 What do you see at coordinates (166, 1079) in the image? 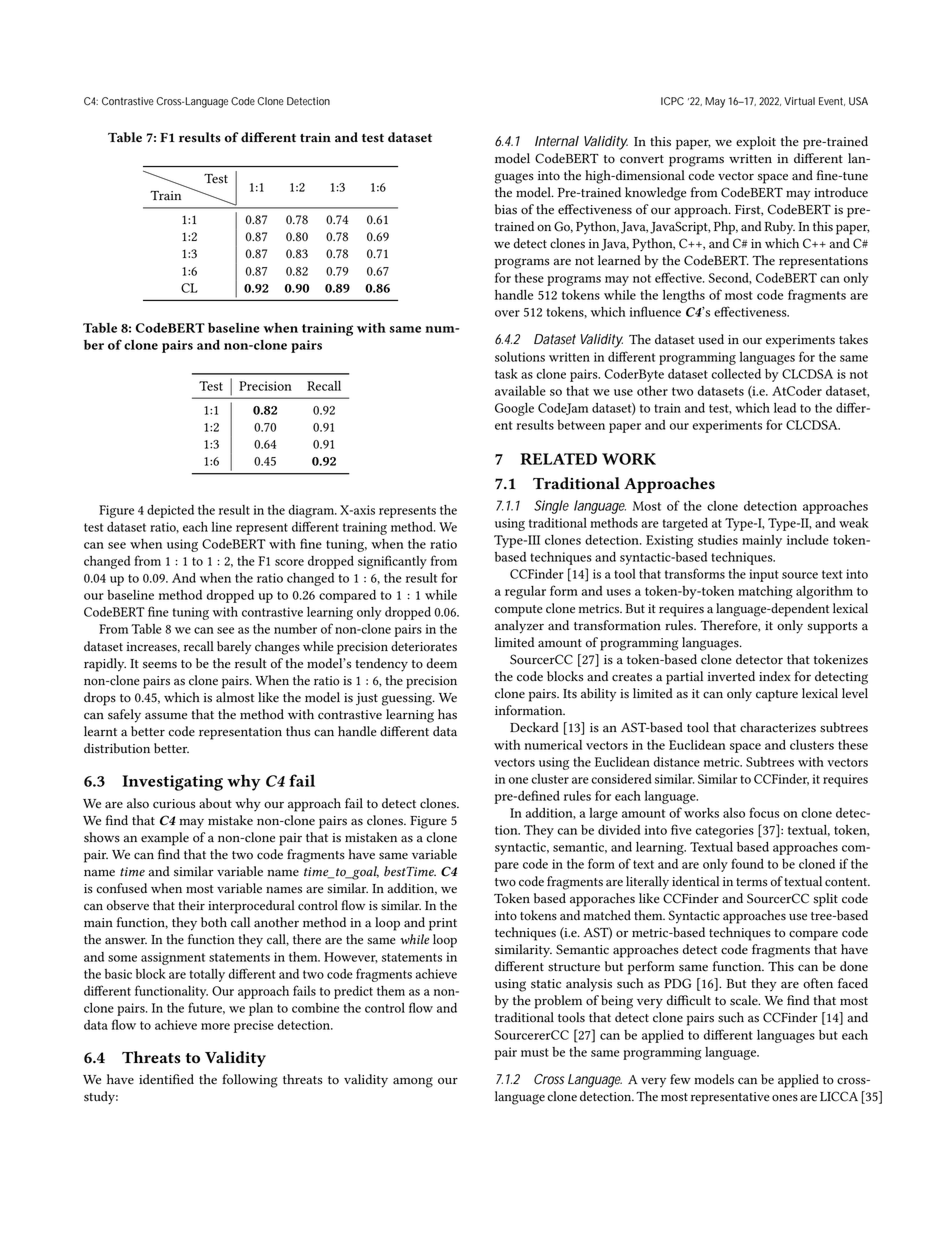
I see `identified` at bounding box center [166, 1079].
